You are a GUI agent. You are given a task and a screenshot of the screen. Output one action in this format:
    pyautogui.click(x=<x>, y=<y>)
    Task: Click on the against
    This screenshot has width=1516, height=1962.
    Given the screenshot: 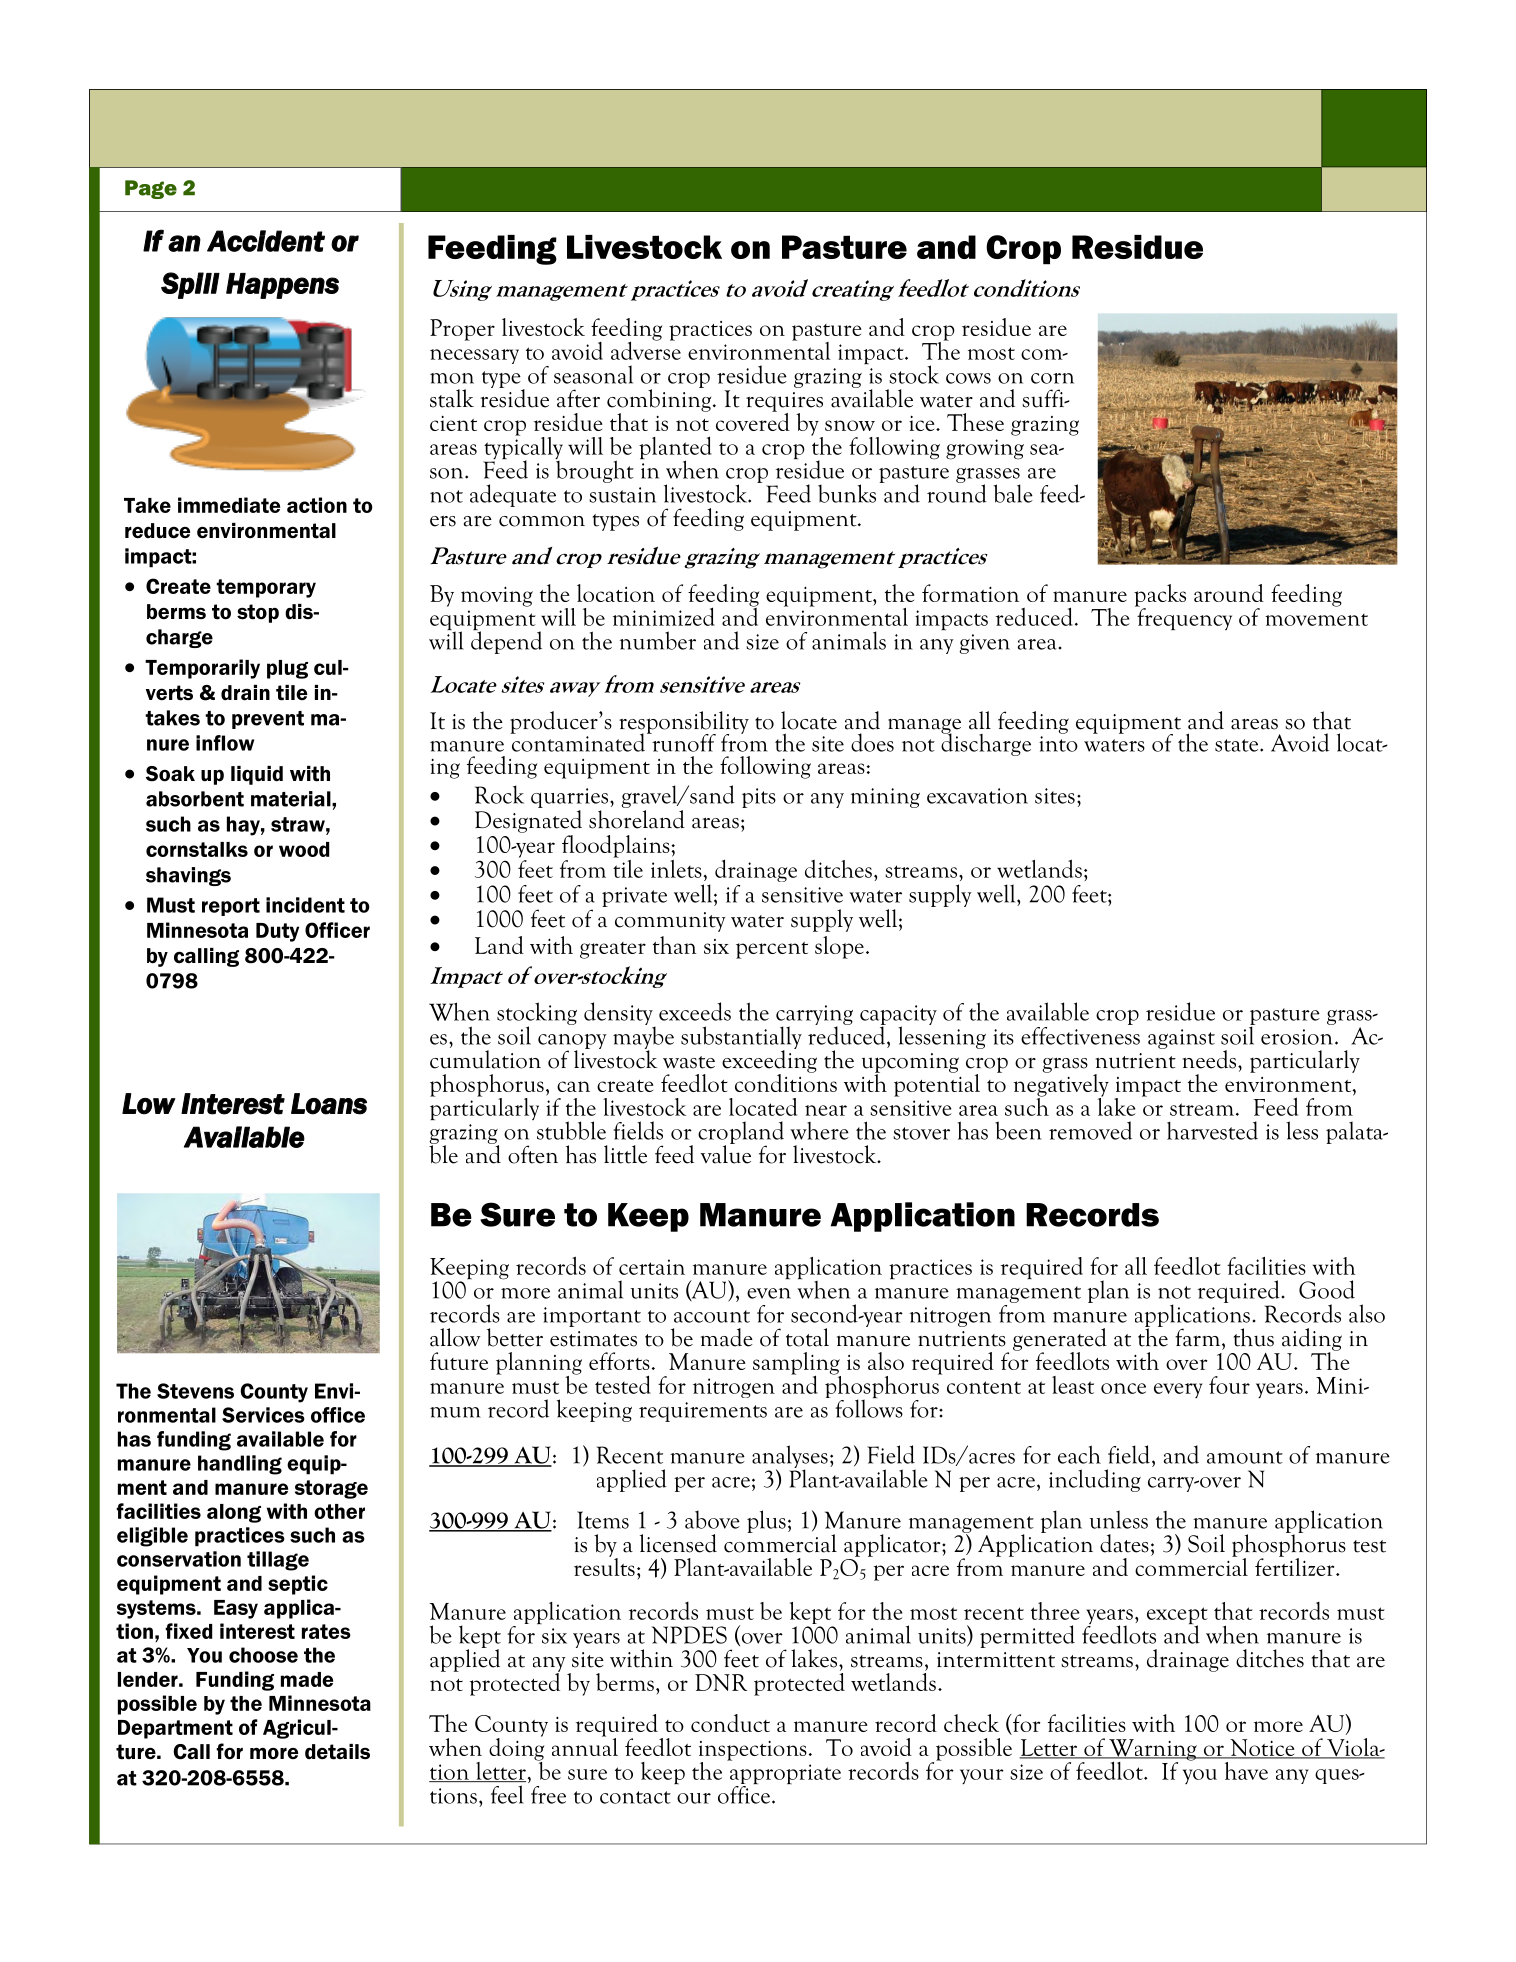 What is the action you would take?
    pyautogui.click(x=1181, y=1039)
